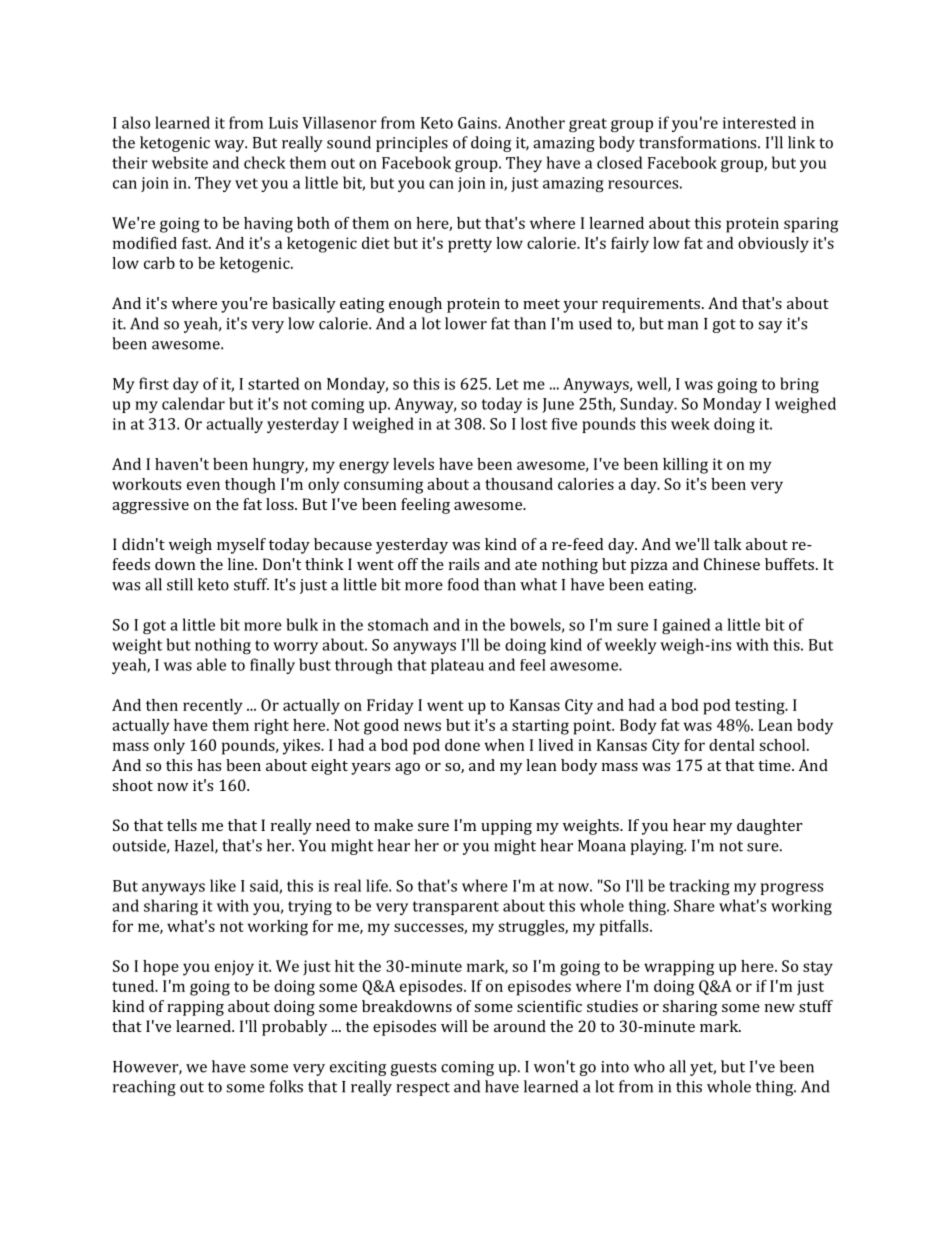 Image resolution: width=952 pixels, height=1233 pixels. What do you see at coordinates (759, 122) in the document?
I see `interested` at bounding box center [759, 122].
